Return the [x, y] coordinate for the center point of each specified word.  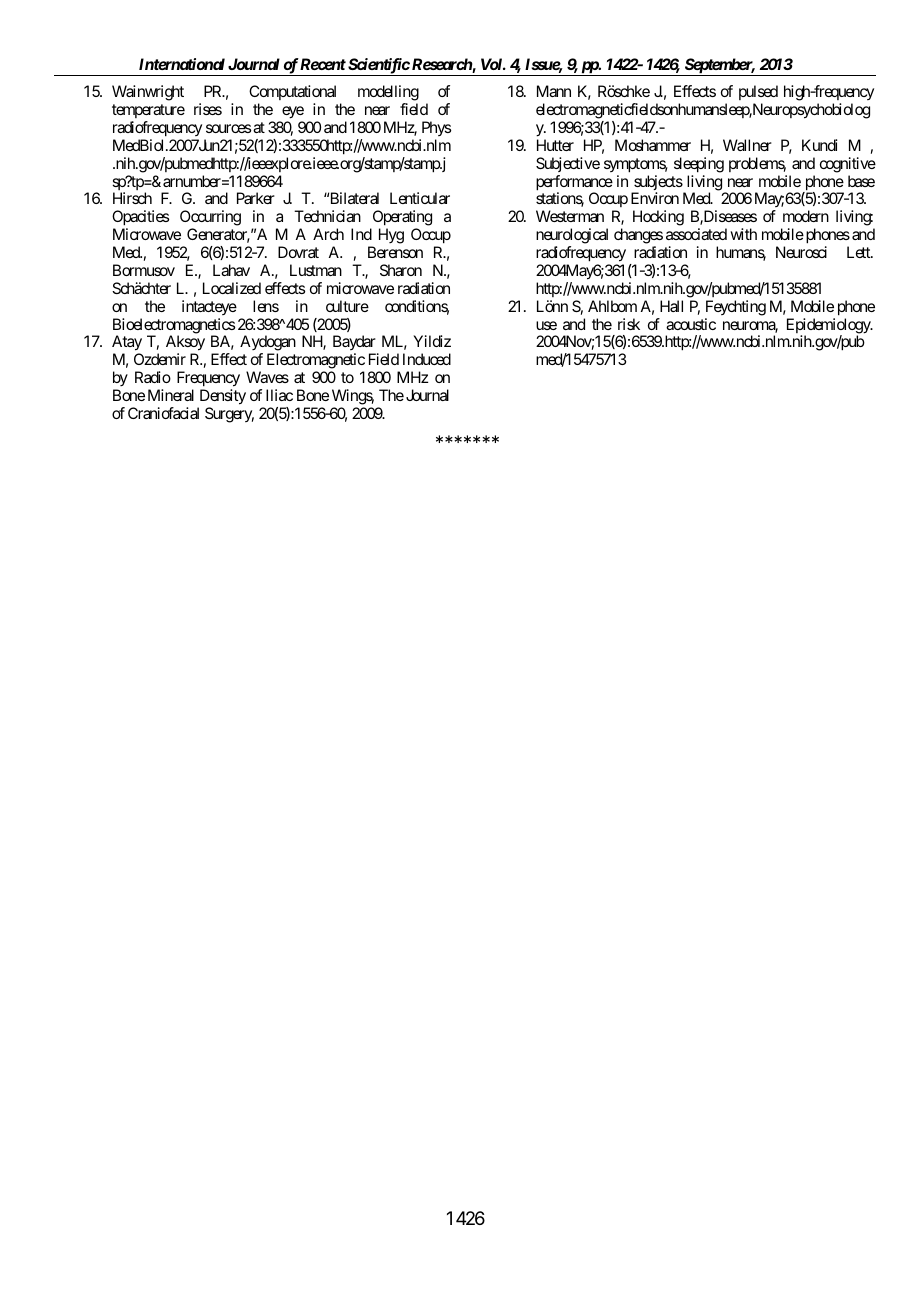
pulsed [758, 94]
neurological [572, 236]
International [182, 64]
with [743, 234]
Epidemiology [829, 327]
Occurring [210, 219]
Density [221, 398]
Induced [427, 359]
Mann [554, 91]
